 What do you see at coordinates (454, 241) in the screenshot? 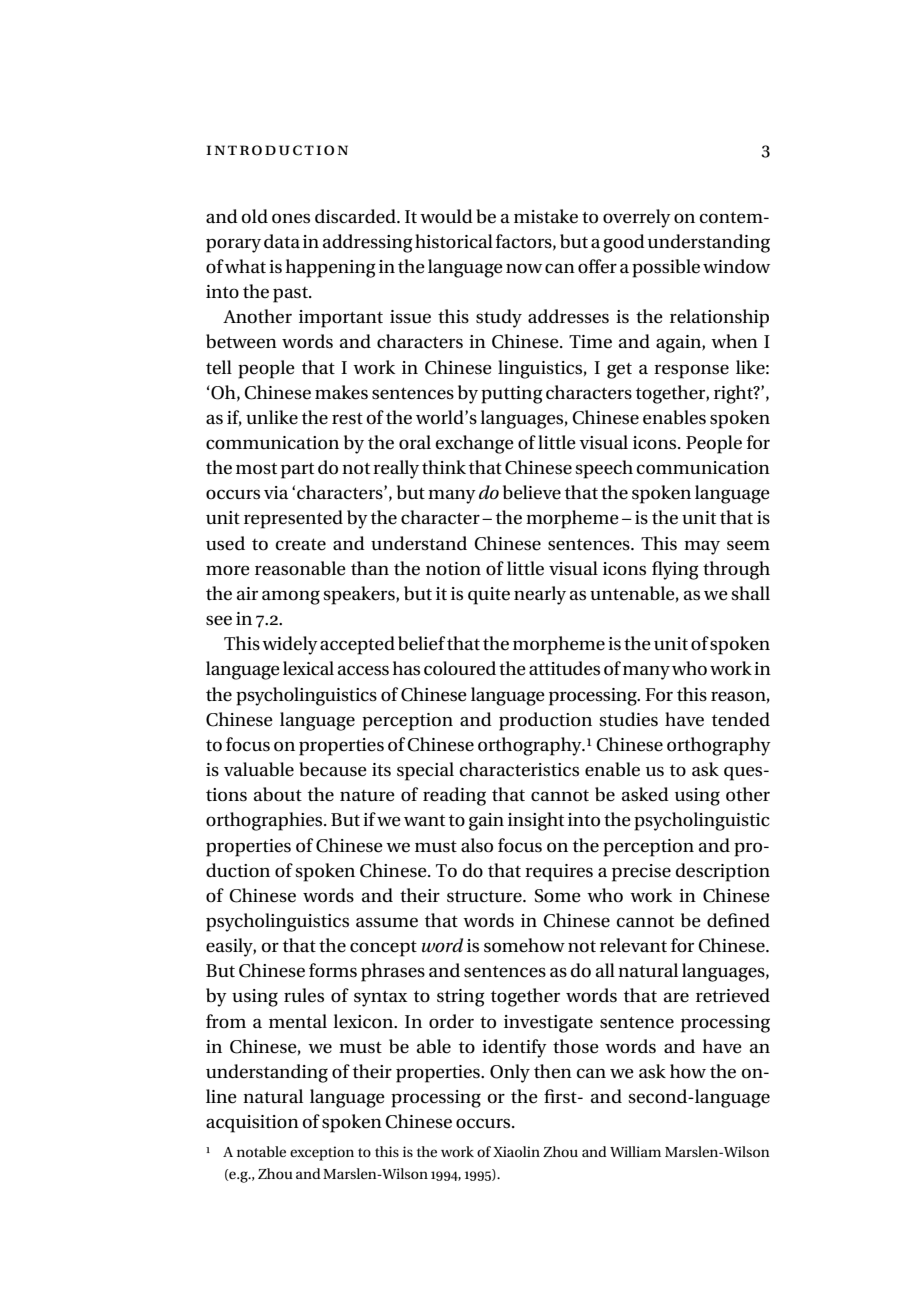
I see `historical` at bounding box center [454, 241].
